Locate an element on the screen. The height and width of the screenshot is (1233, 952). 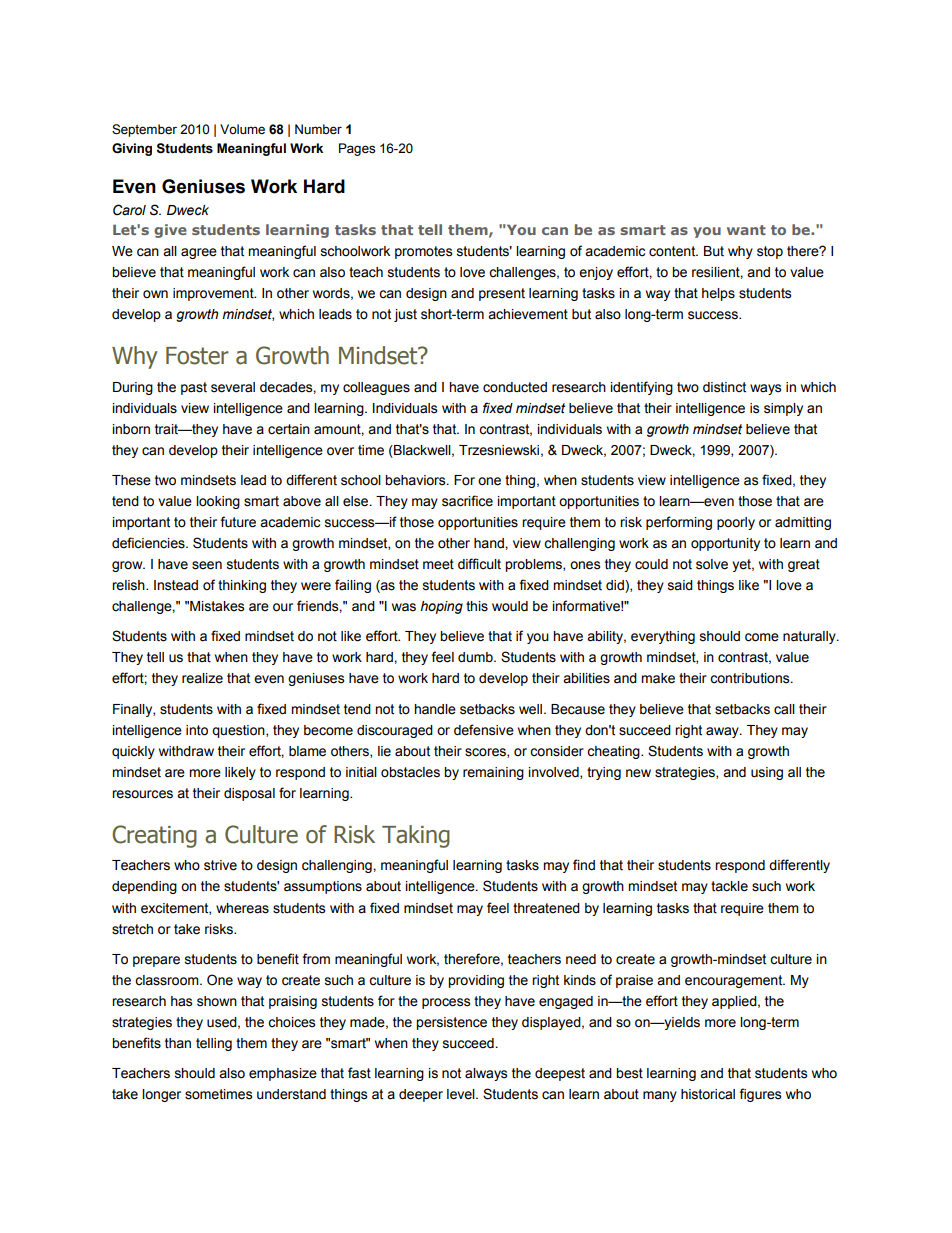
into is located at coordinates (197, 730).
